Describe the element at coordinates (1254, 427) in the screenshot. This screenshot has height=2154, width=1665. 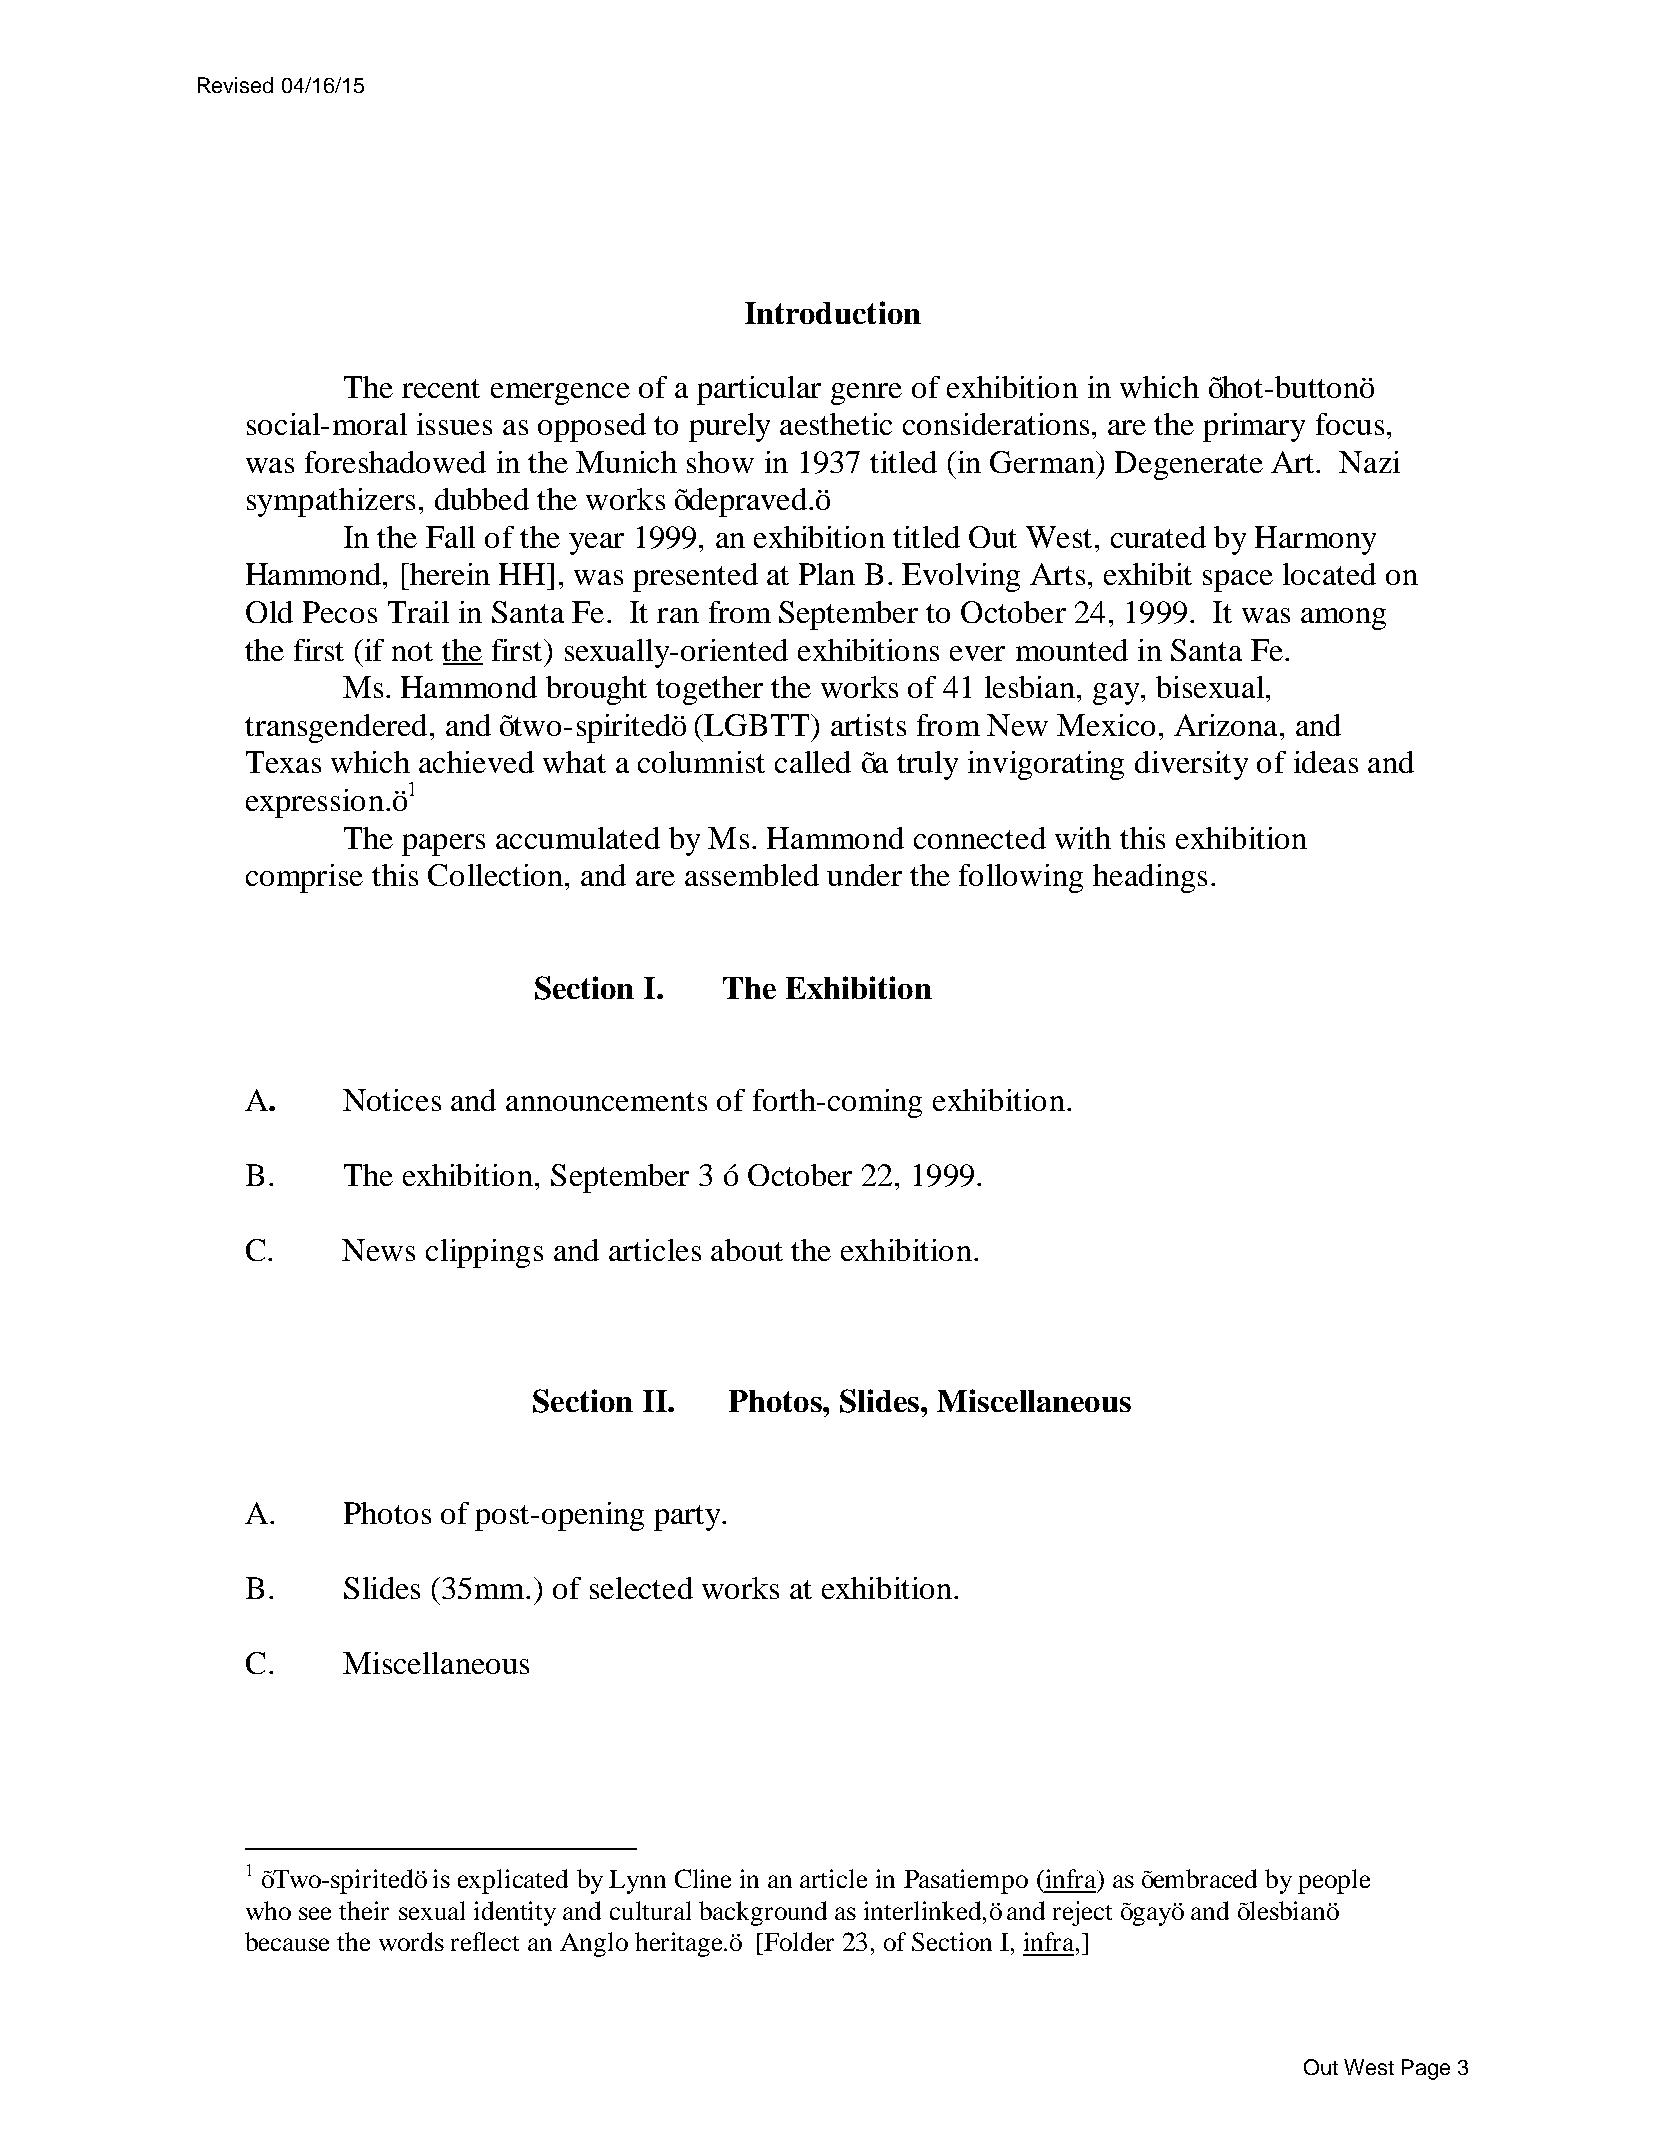
I see `primary` at that location.
